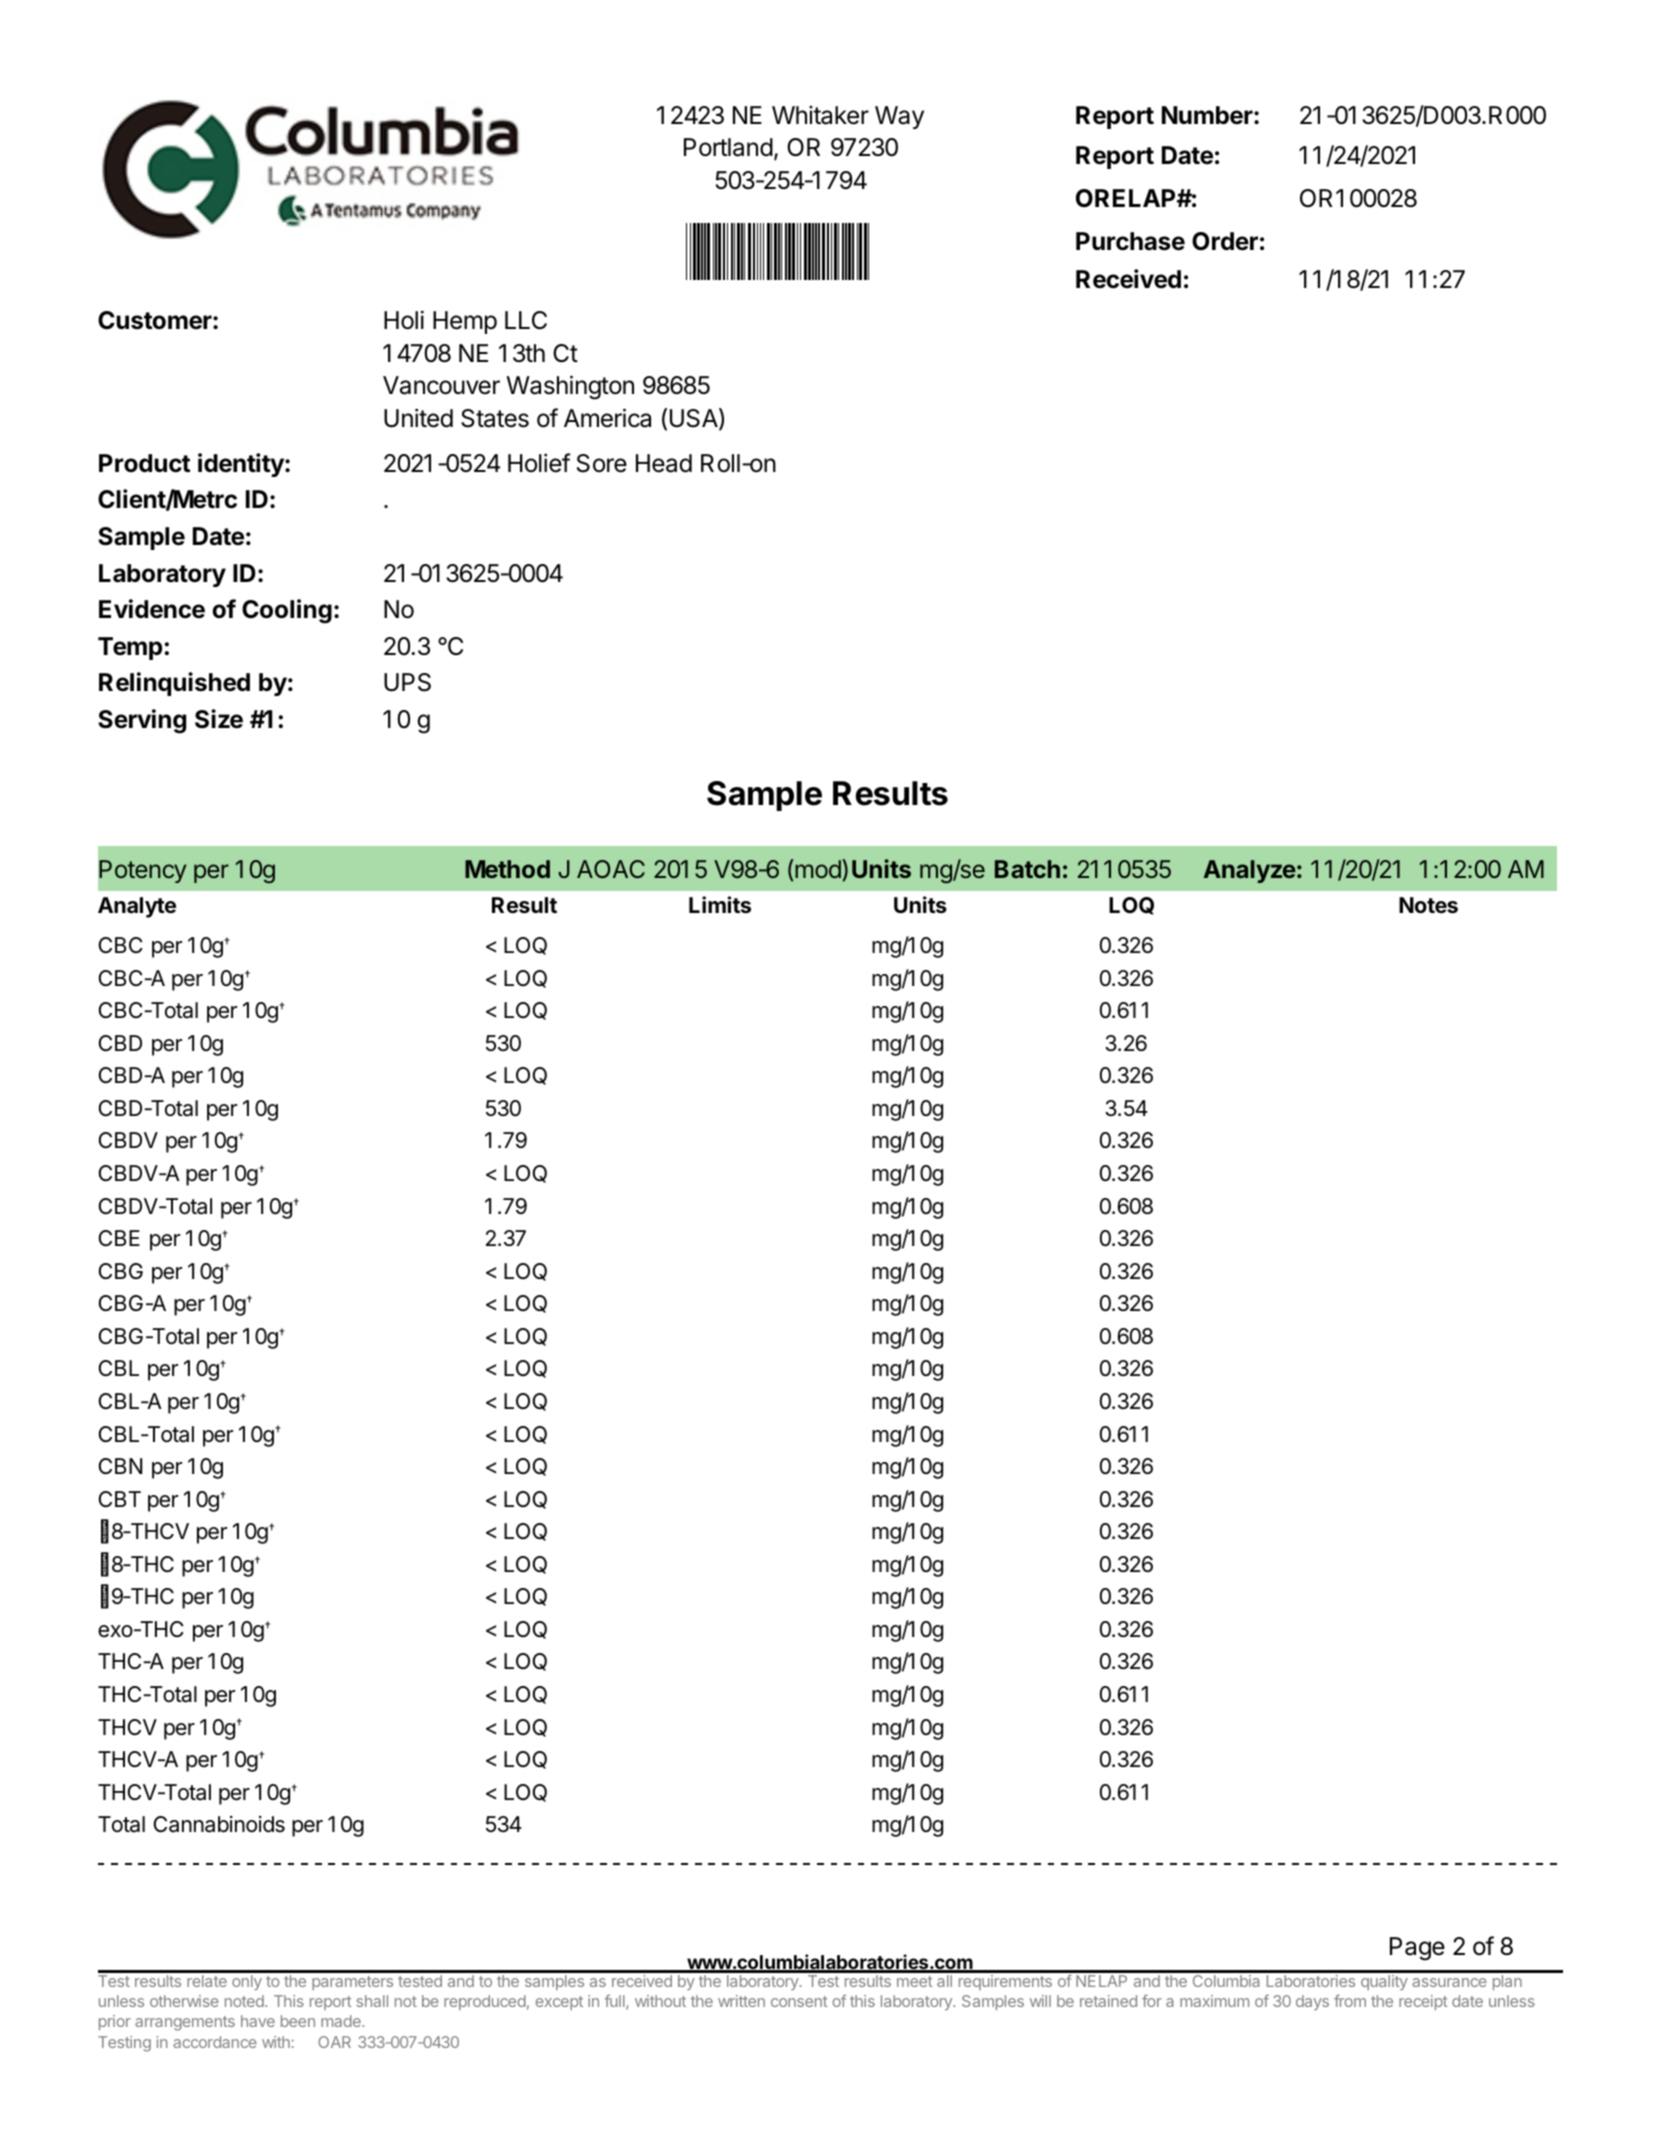  What do you see at coordinates (664, 463) in the page?
I see `Head` at bounding box center [664, 463].
